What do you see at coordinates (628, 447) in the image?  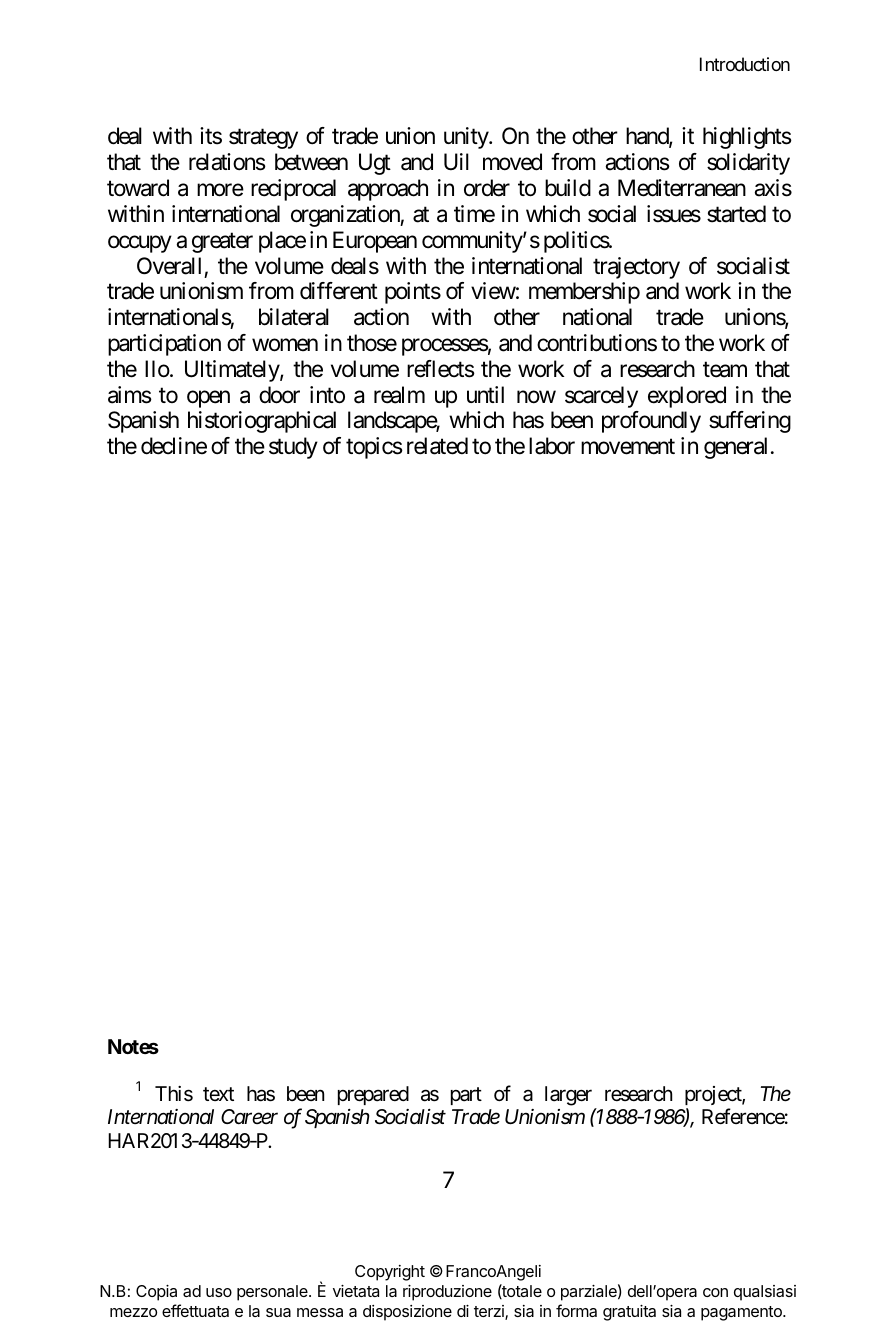 I see `movement` at bounding box center [628, 447].
